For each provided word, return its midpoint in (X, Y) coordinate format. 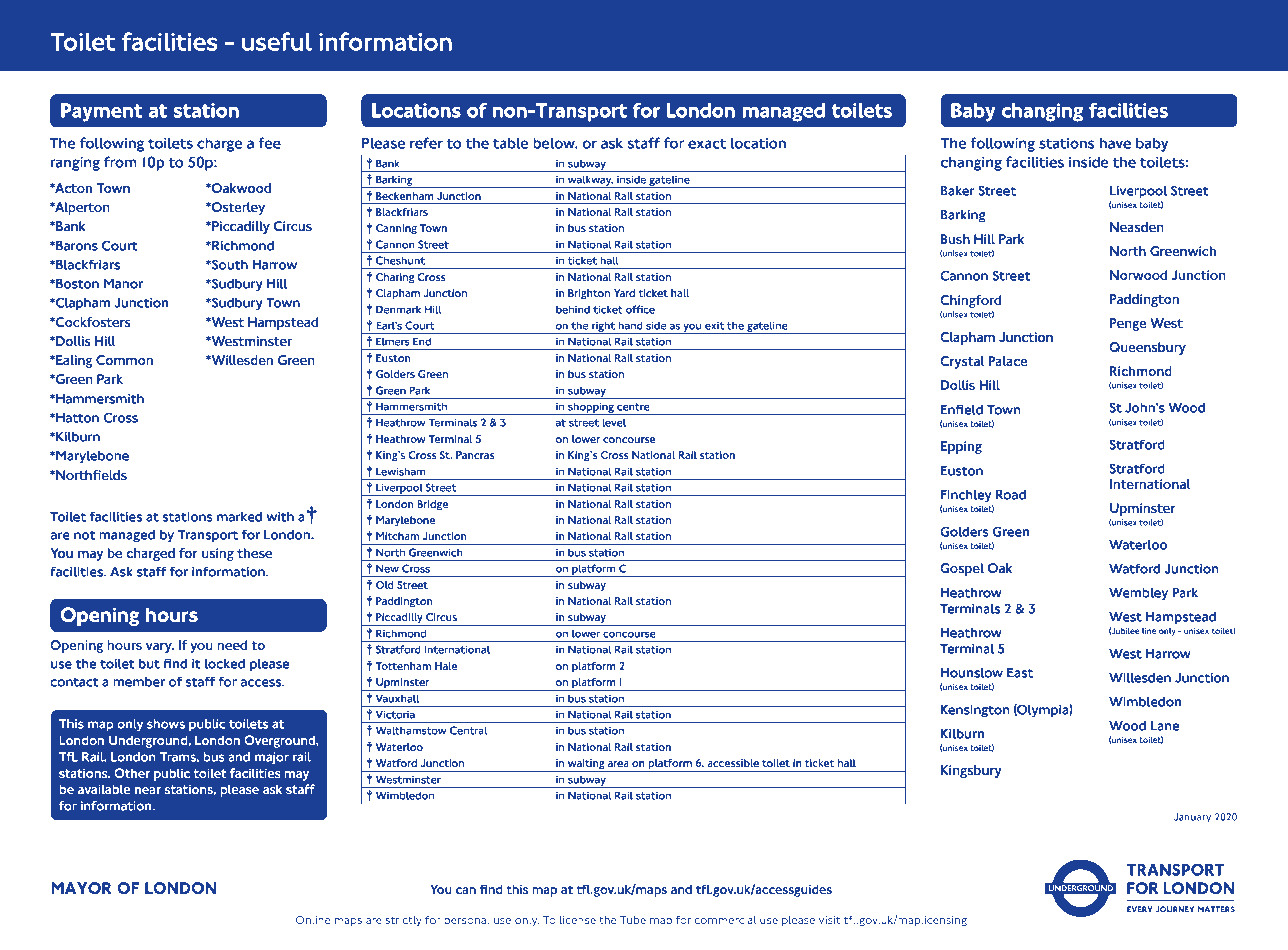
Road (1011, 494)
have (1115, 143)
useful (277, 41)
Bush (955, 239)
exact (707, 143)
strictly (403, 921)
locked (225, 664)
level (614, 423)
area (618, 764)
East (1020, 672)
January (1192, 818)
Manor (123, 283)
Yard (624, 293)
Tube (633, 920)
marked (239, 517)
